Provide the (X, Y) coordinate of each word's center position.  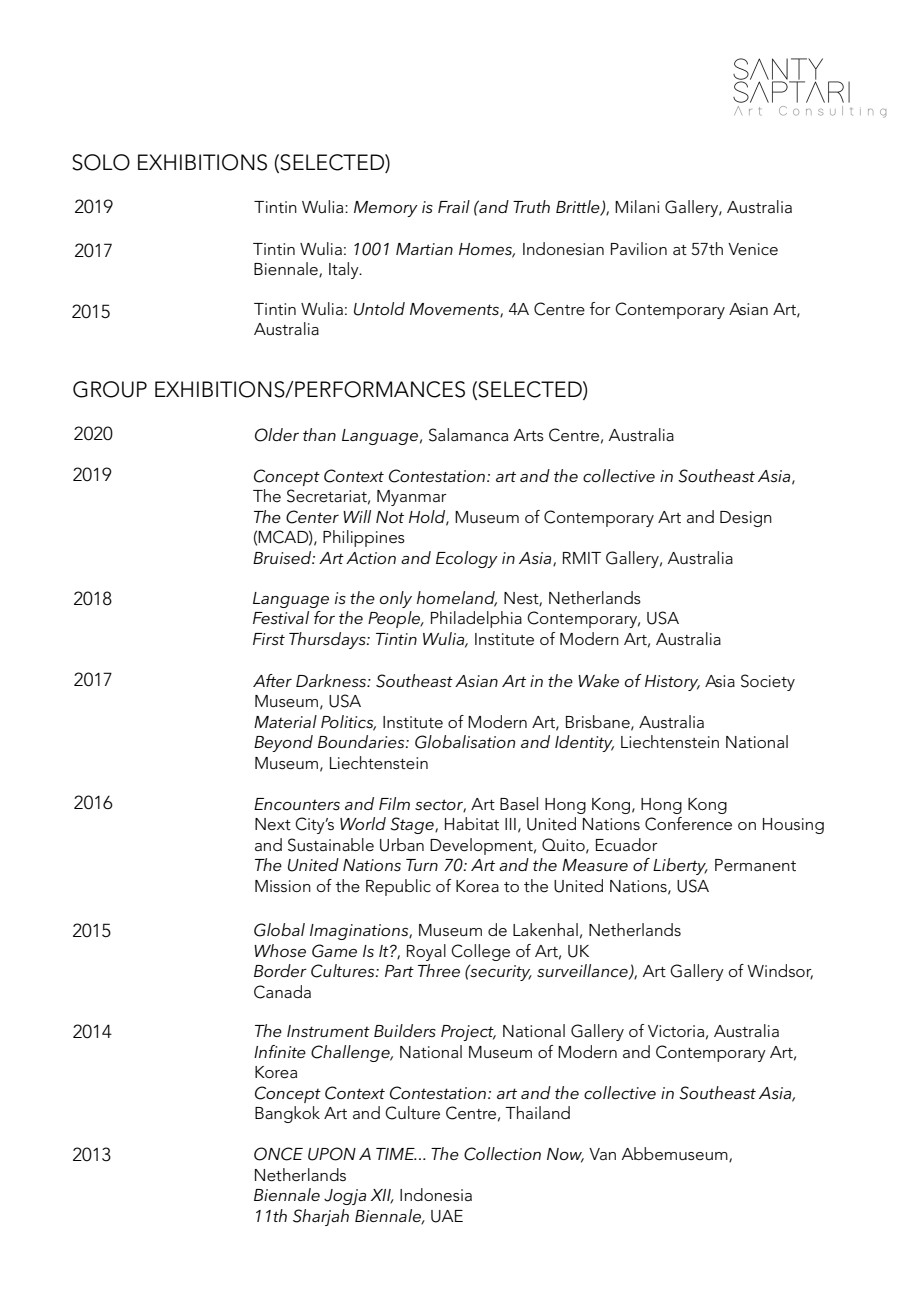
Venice (753, 249)
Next (273, 824)
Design (746, 519)
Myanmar (412, 498)
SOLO (101, 162)
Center (312, 517)
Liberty (680, 866)
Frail (454, 206)
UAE (447, 1216)
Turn (422, 865)
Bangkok (287, 1114)
